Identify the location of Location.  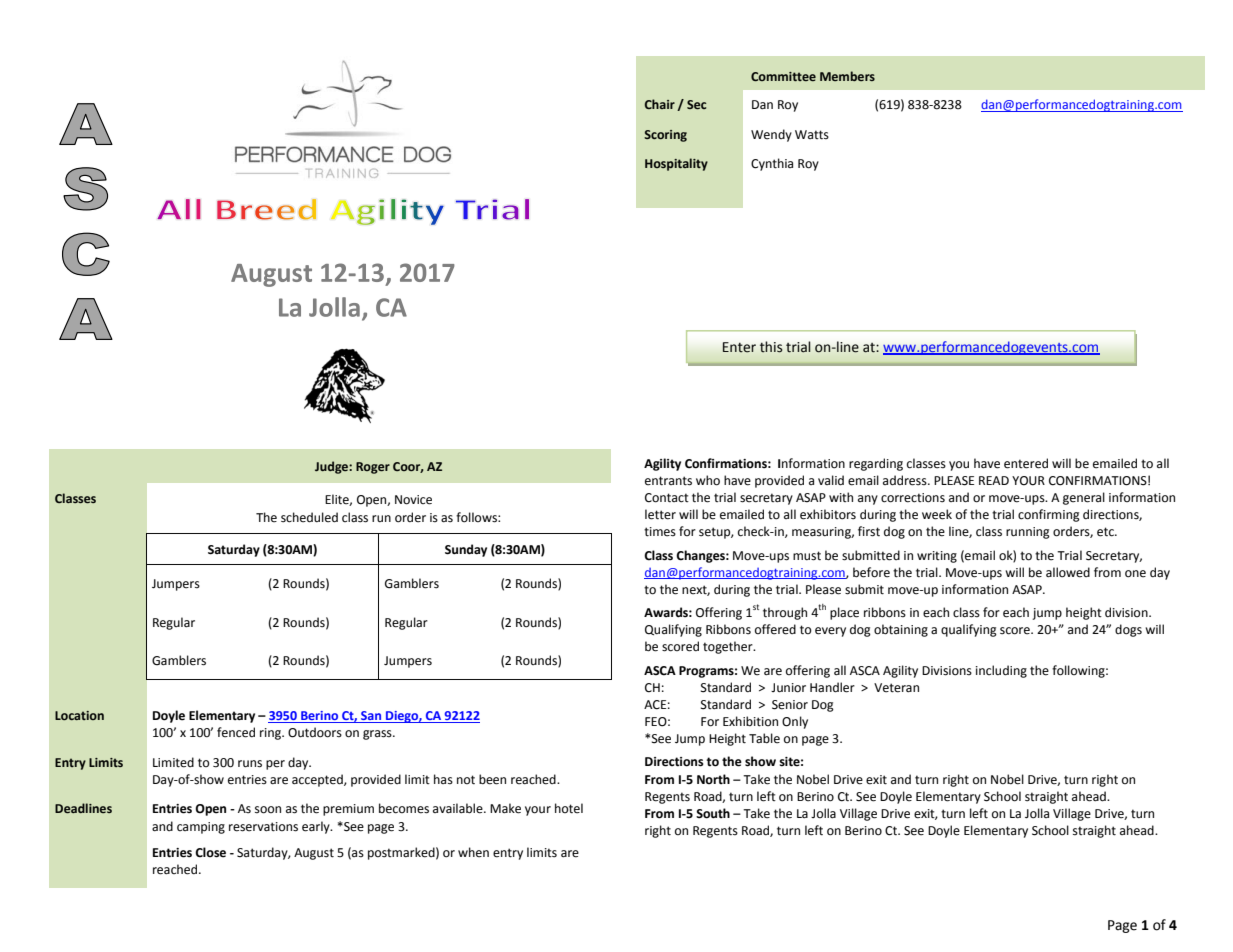
(79, 715).
